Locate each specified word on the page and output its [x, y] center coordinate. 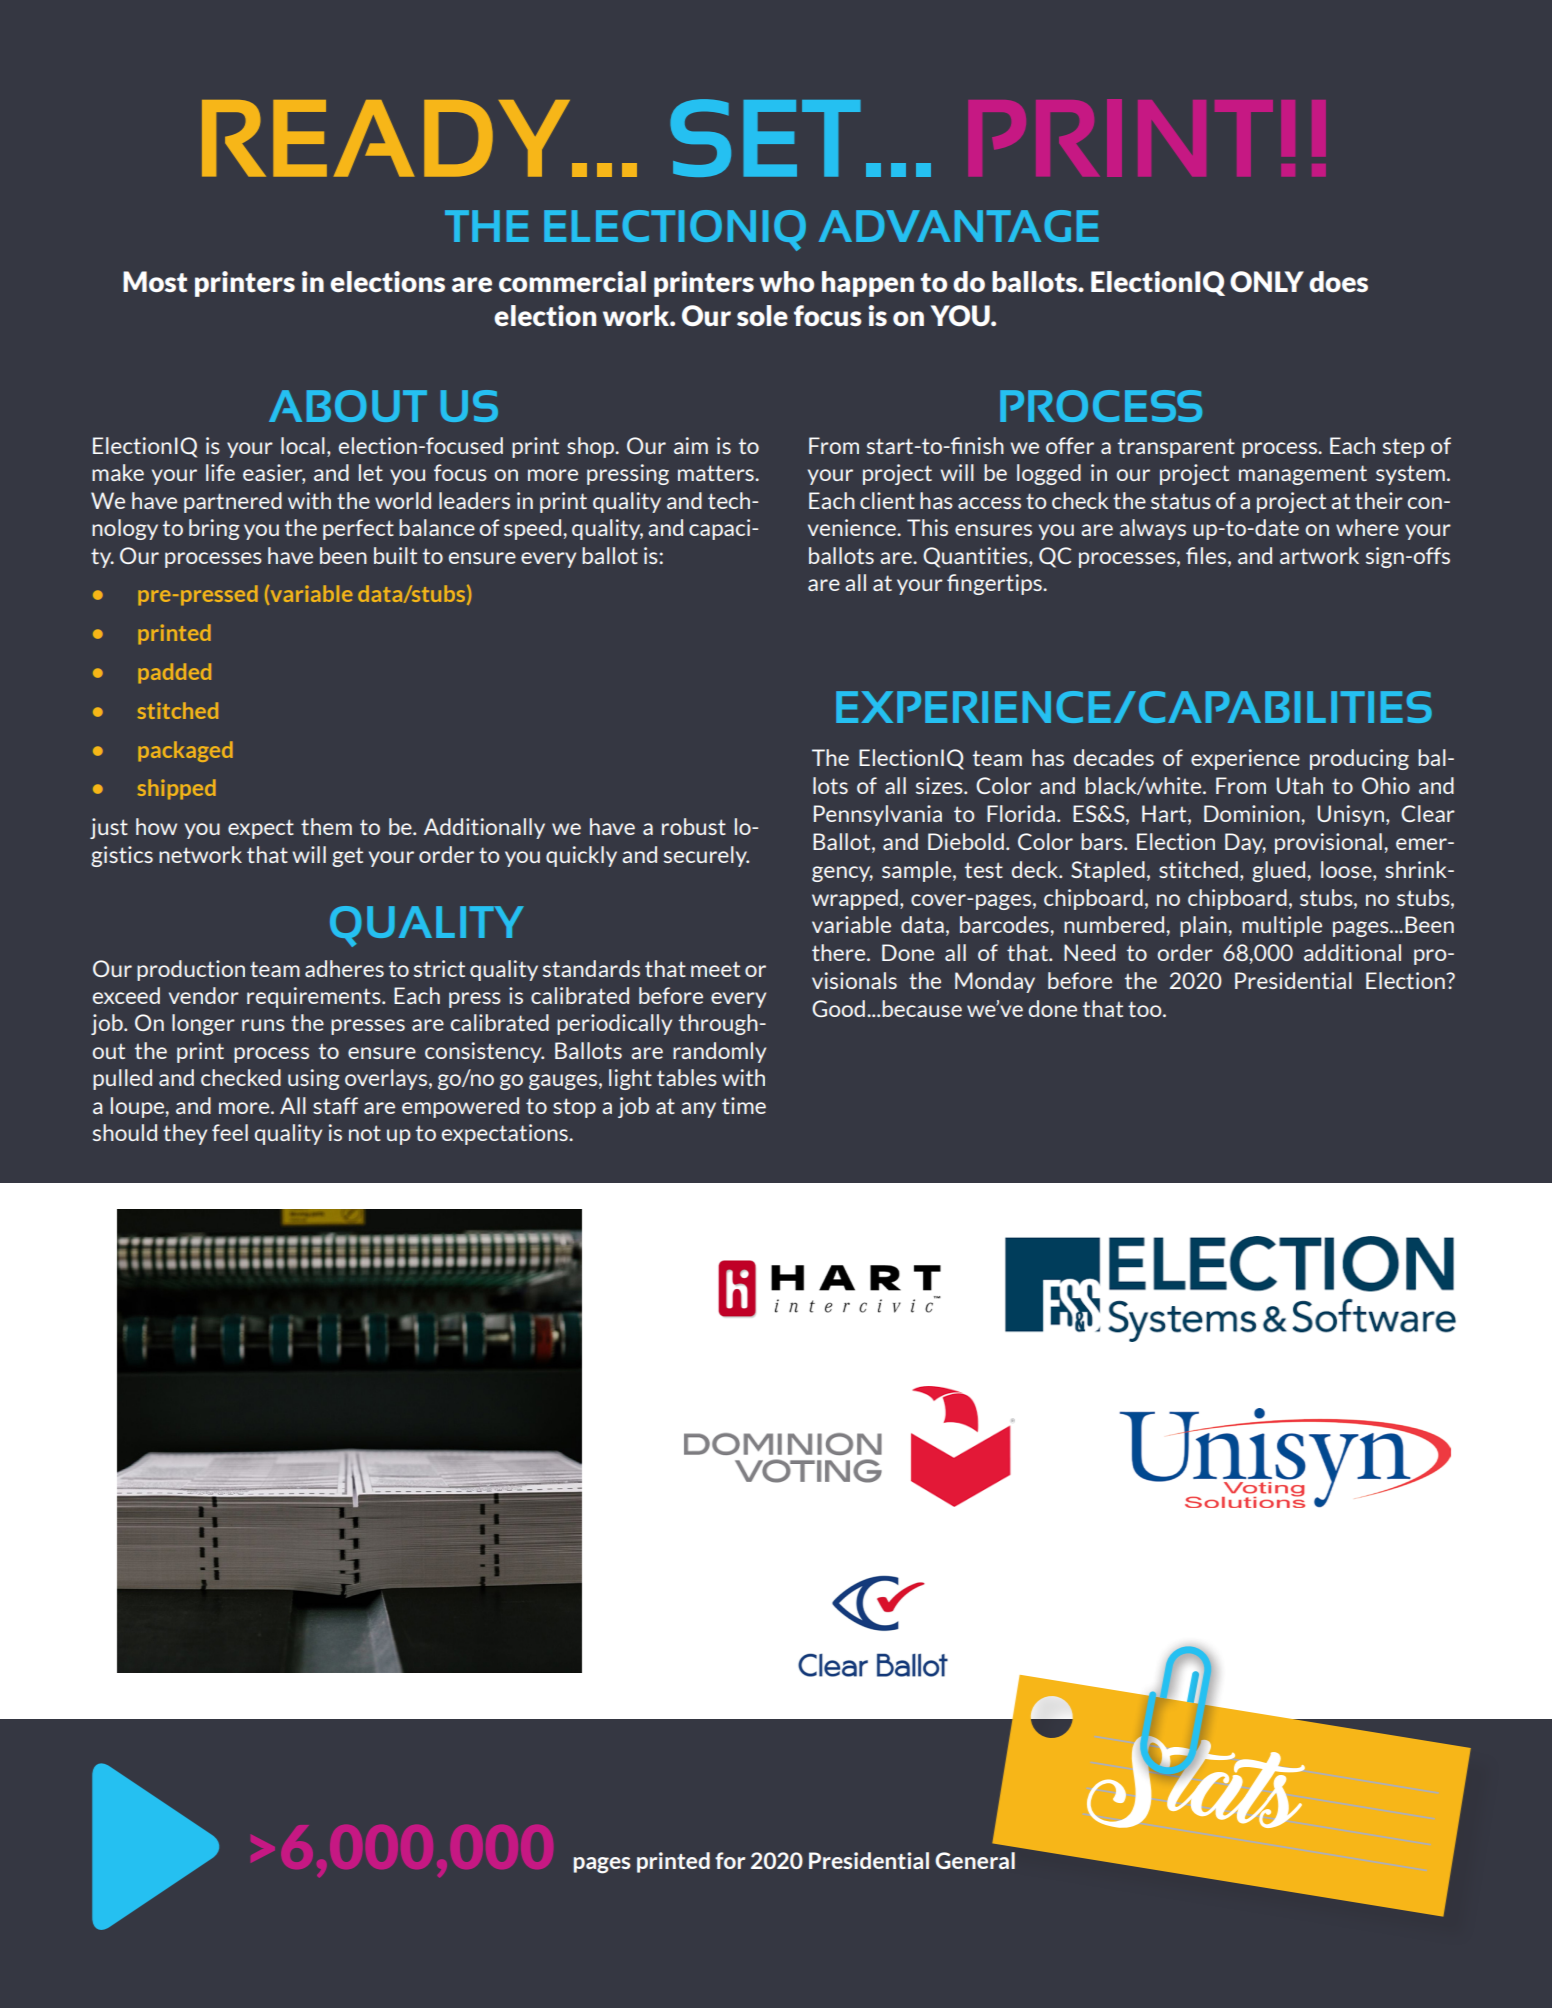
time [744, 1105]
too [1146, 1009]
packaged [185, 751]
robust [694, 826]
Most [155, 281]
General [975, 1860]
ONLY [1267, 281]
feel [230, 1132]
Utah [1299, 785]
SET [765, 138]
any [698, 1110]
